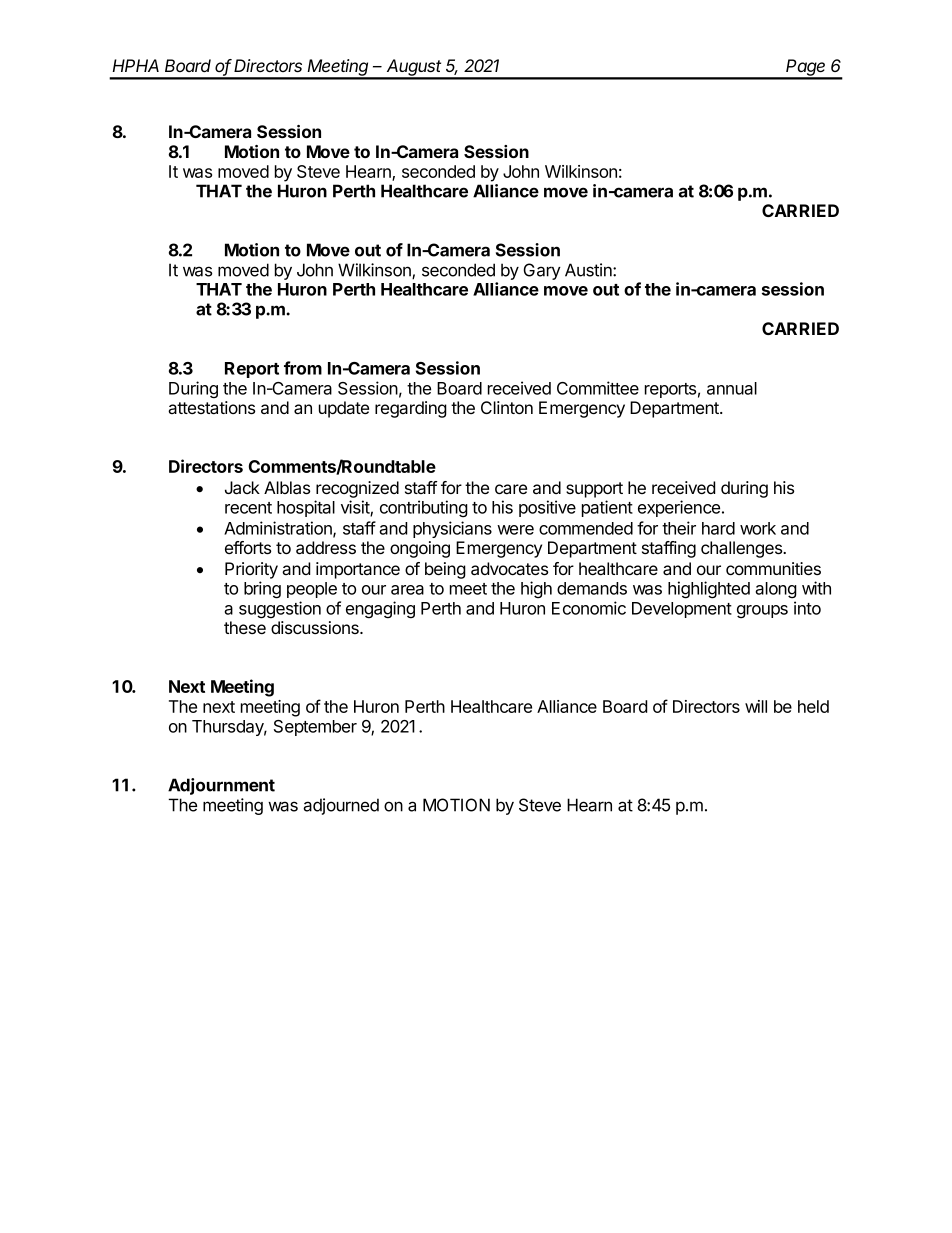 The height and width of the screenshot is (1233, 952). Describe the element at coordinates (315, 728) in the screenshot. I see `September` at that location.
